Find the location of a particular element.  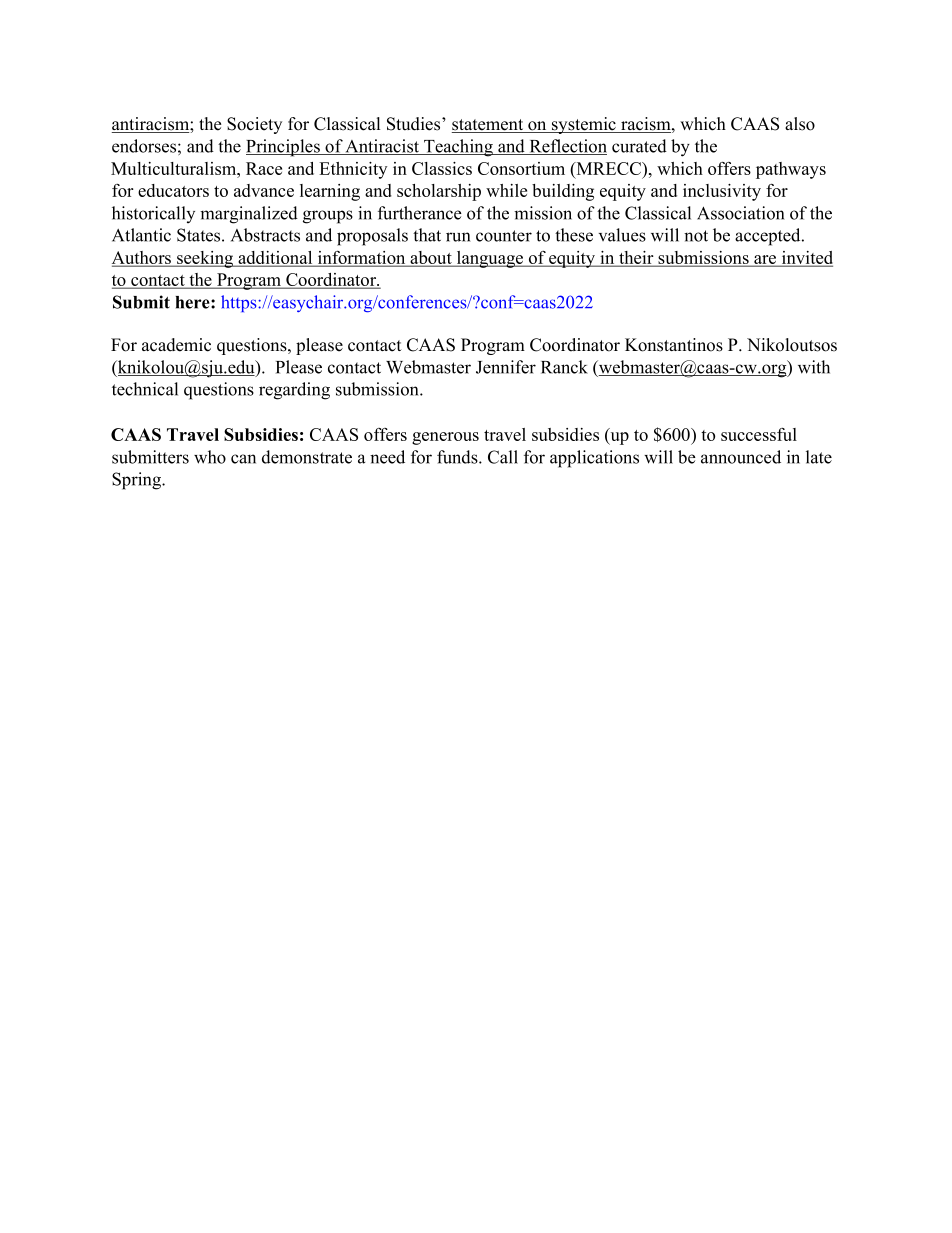

seeking is located at coordinates (205, 259).
